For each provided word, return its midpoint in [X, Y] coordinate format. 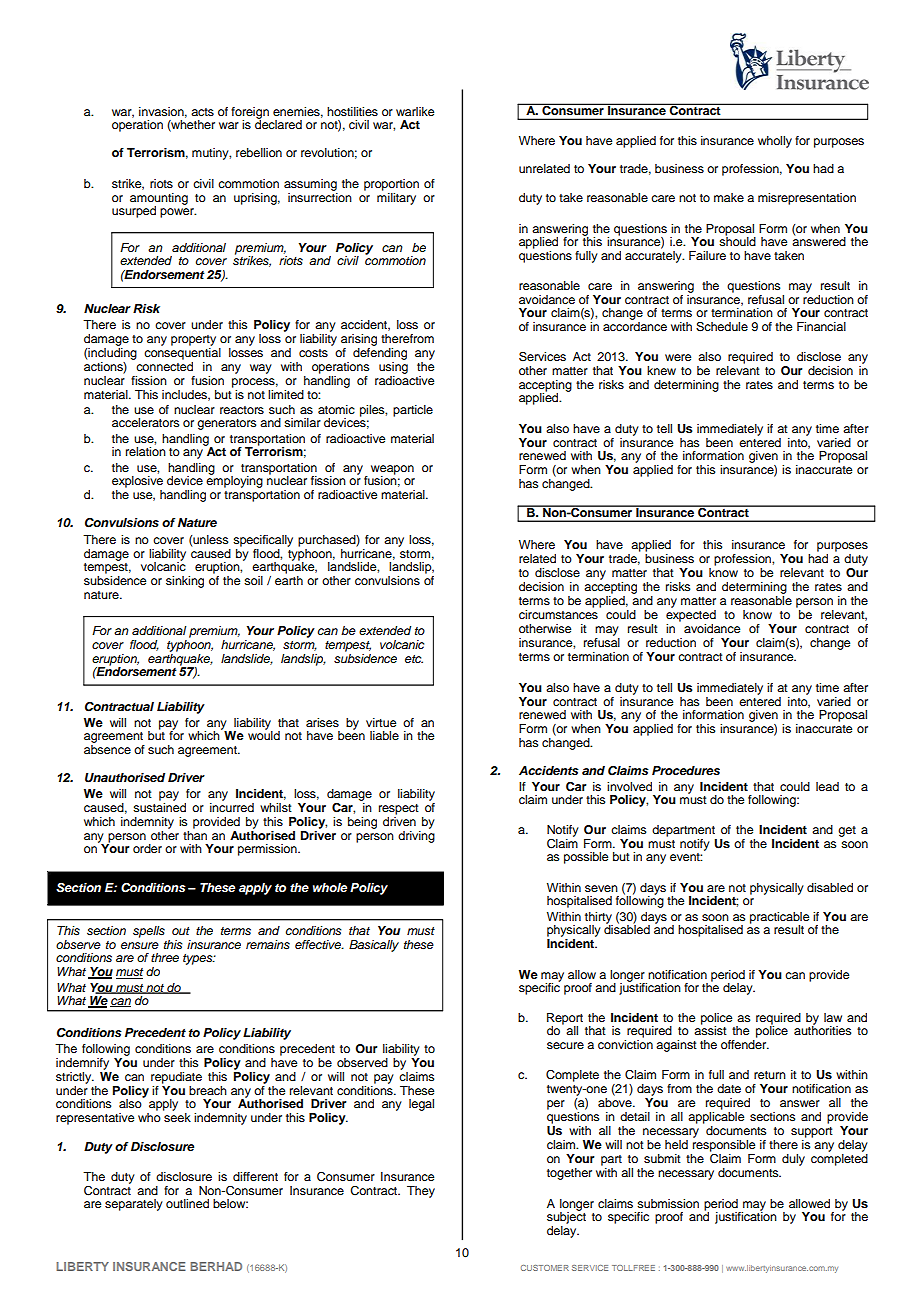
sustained [159, 807]
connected [164, 366]
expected [691, 614]
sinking [185, 582]
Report [565, 1020]
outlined [187, 1203]
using [393, 368]
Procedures [686, 770]
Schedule [722, 327]
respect [399, 809]
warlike [415, 111]
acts [202, 112]
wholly [775, 142]
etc [414, 659]
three [165, 957]
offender [745, 1043]
